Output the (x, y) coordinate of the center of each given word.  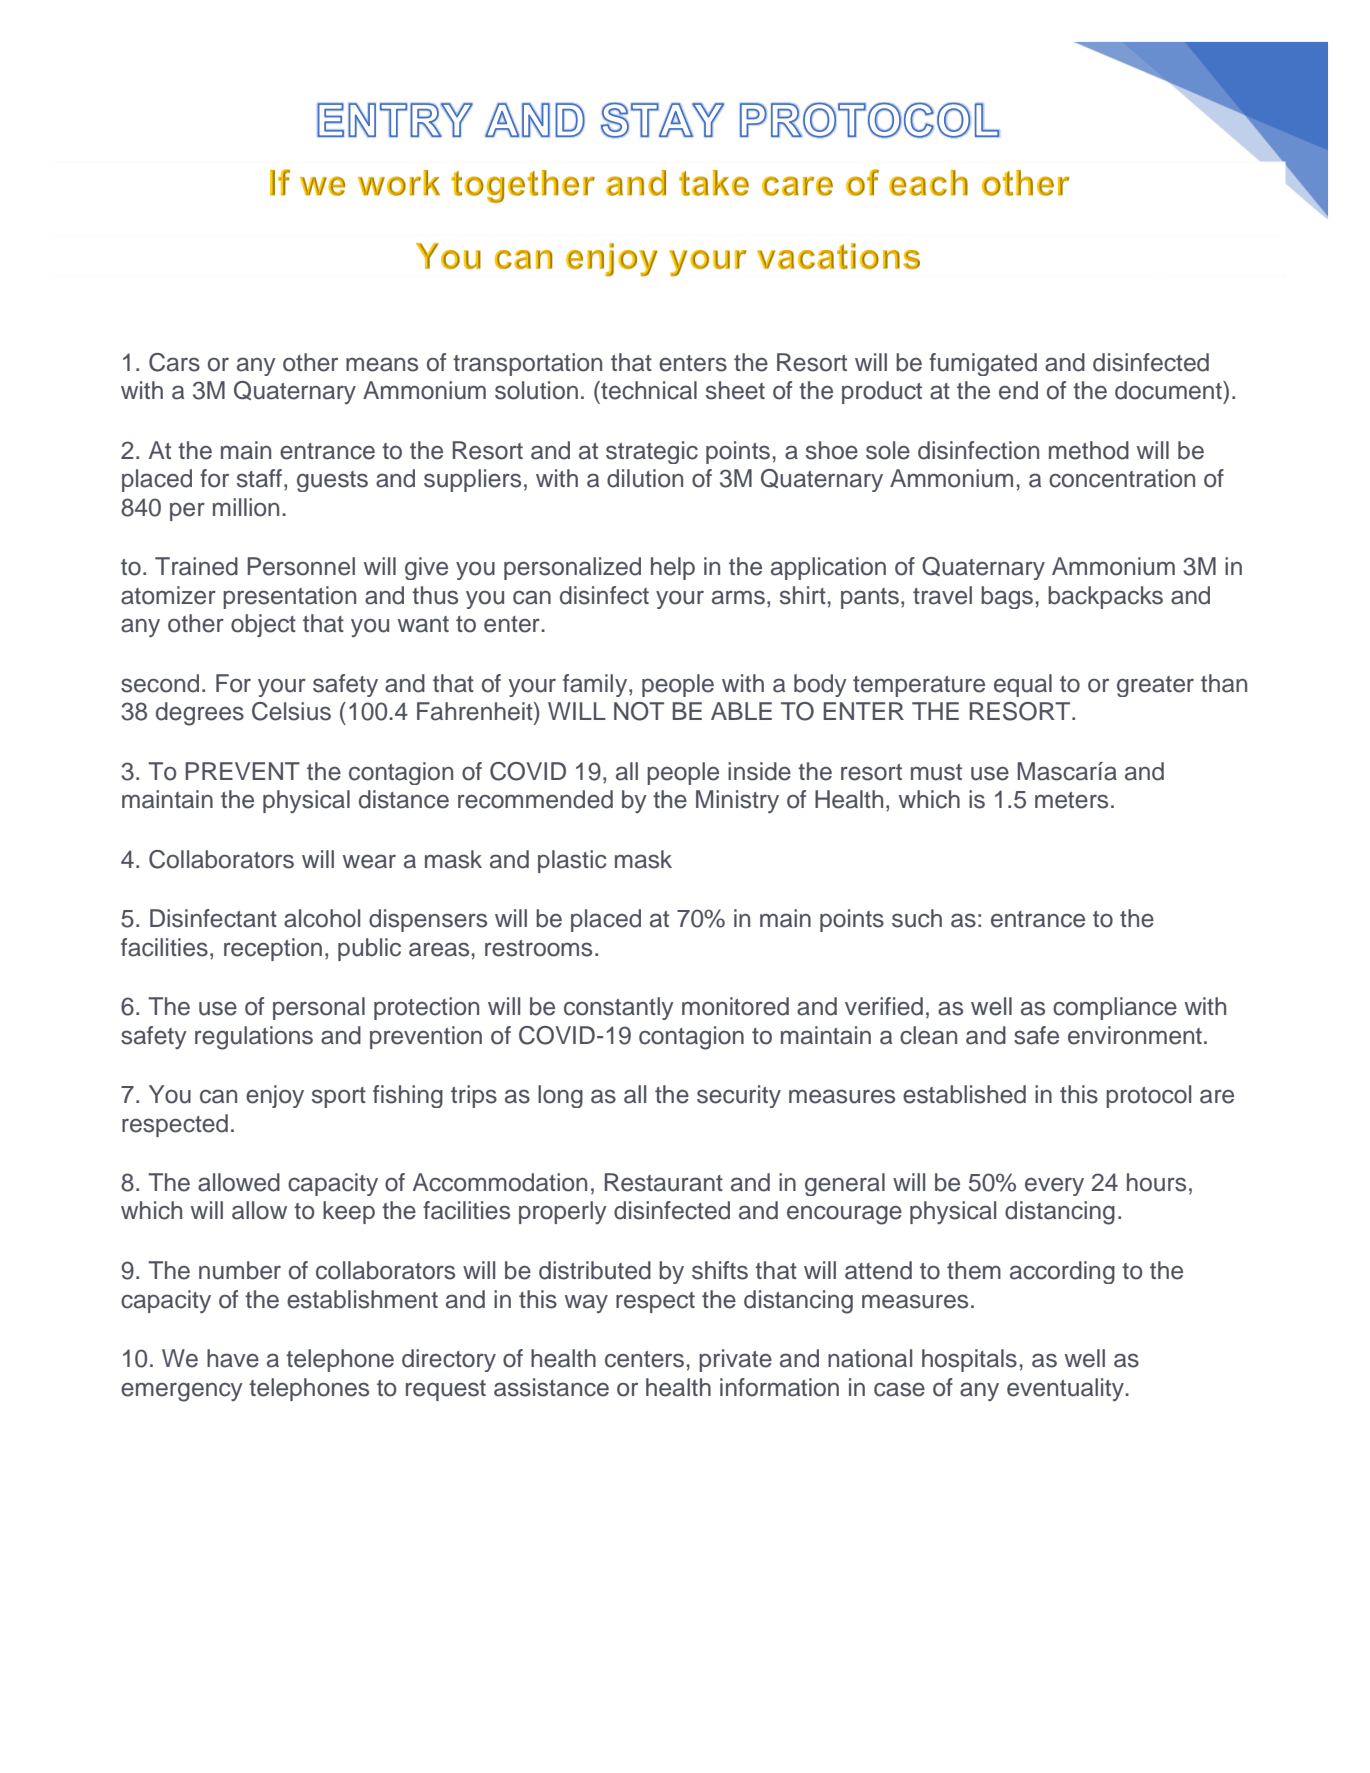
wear (369, 861)
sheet (735, 390)
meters (1071, 800)
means (382, 364)
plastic (572, 861)
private (735, 1360)
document (1169, 390)
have (233, 1358)
